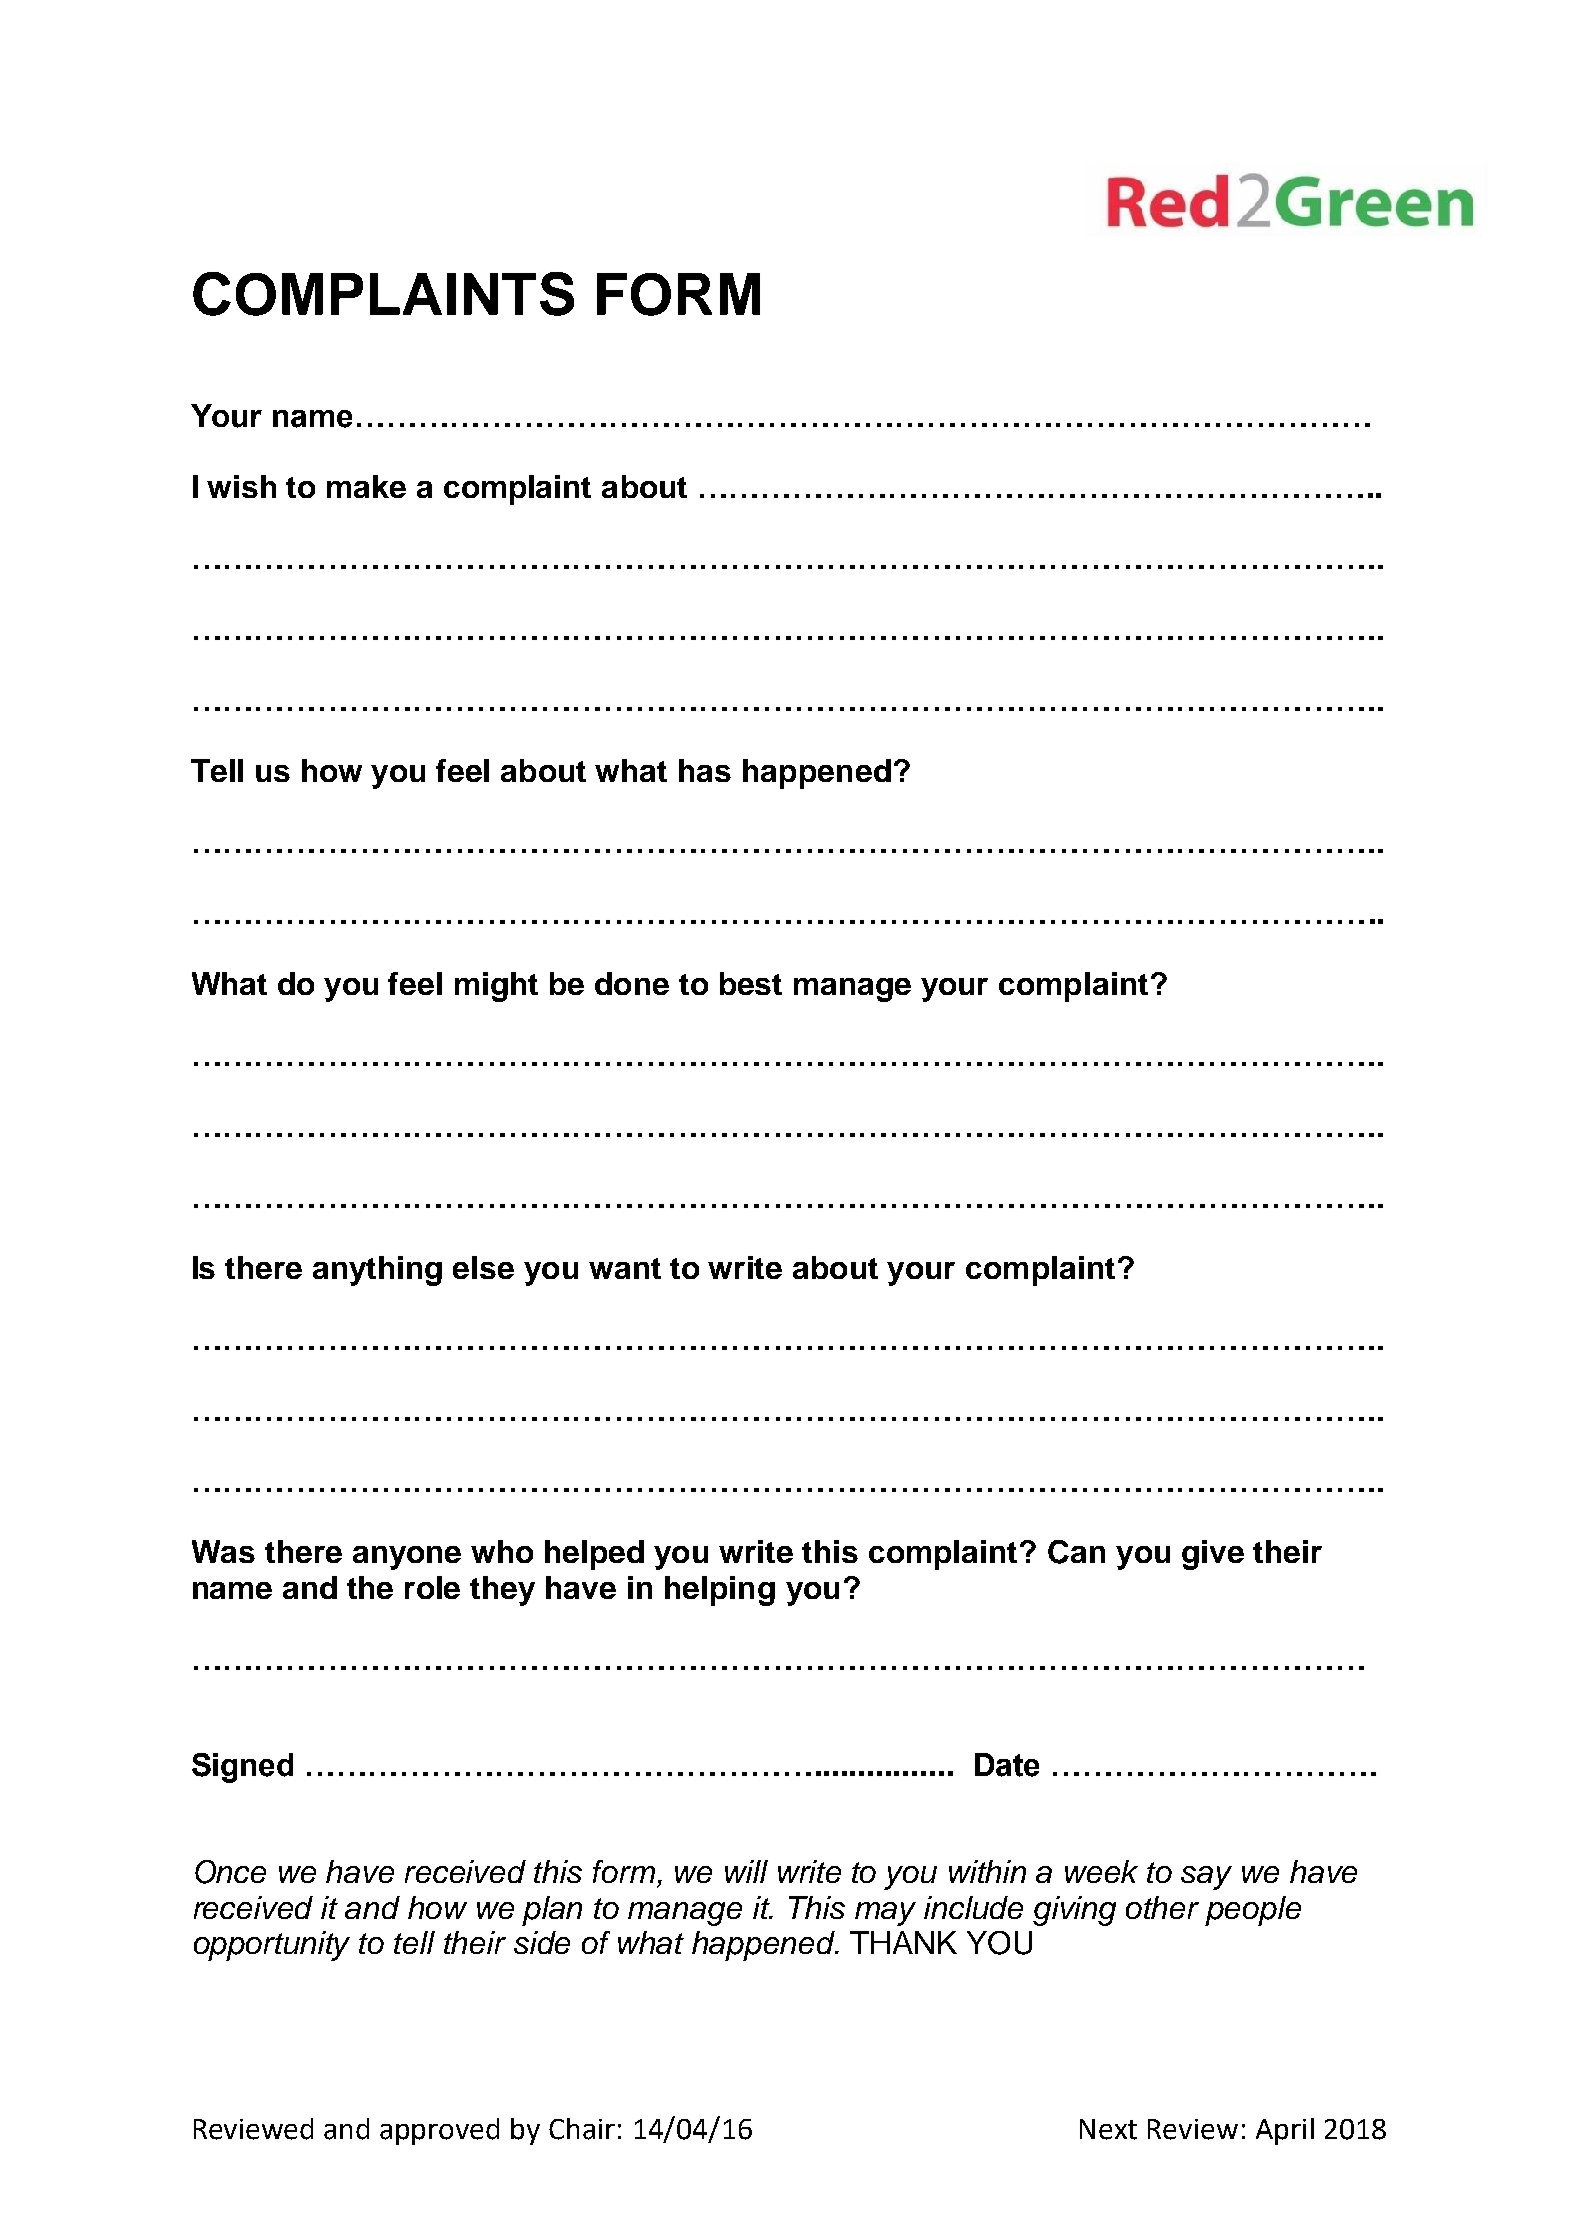  Describe the element at coordinates (720, 1591) in the document. I see `helping` at that location.
